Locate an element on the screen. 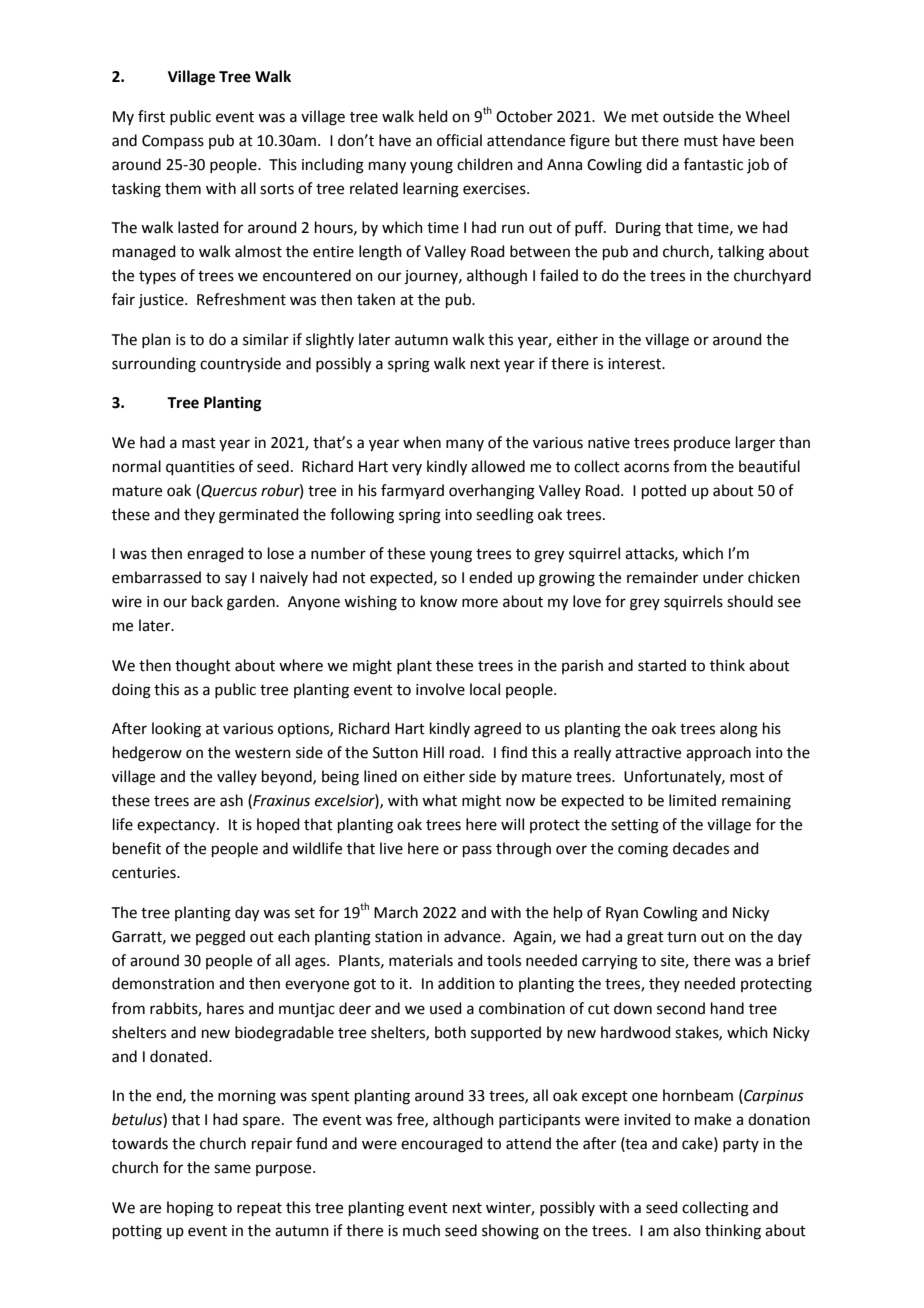  them is located at coordinates (183, 188).
